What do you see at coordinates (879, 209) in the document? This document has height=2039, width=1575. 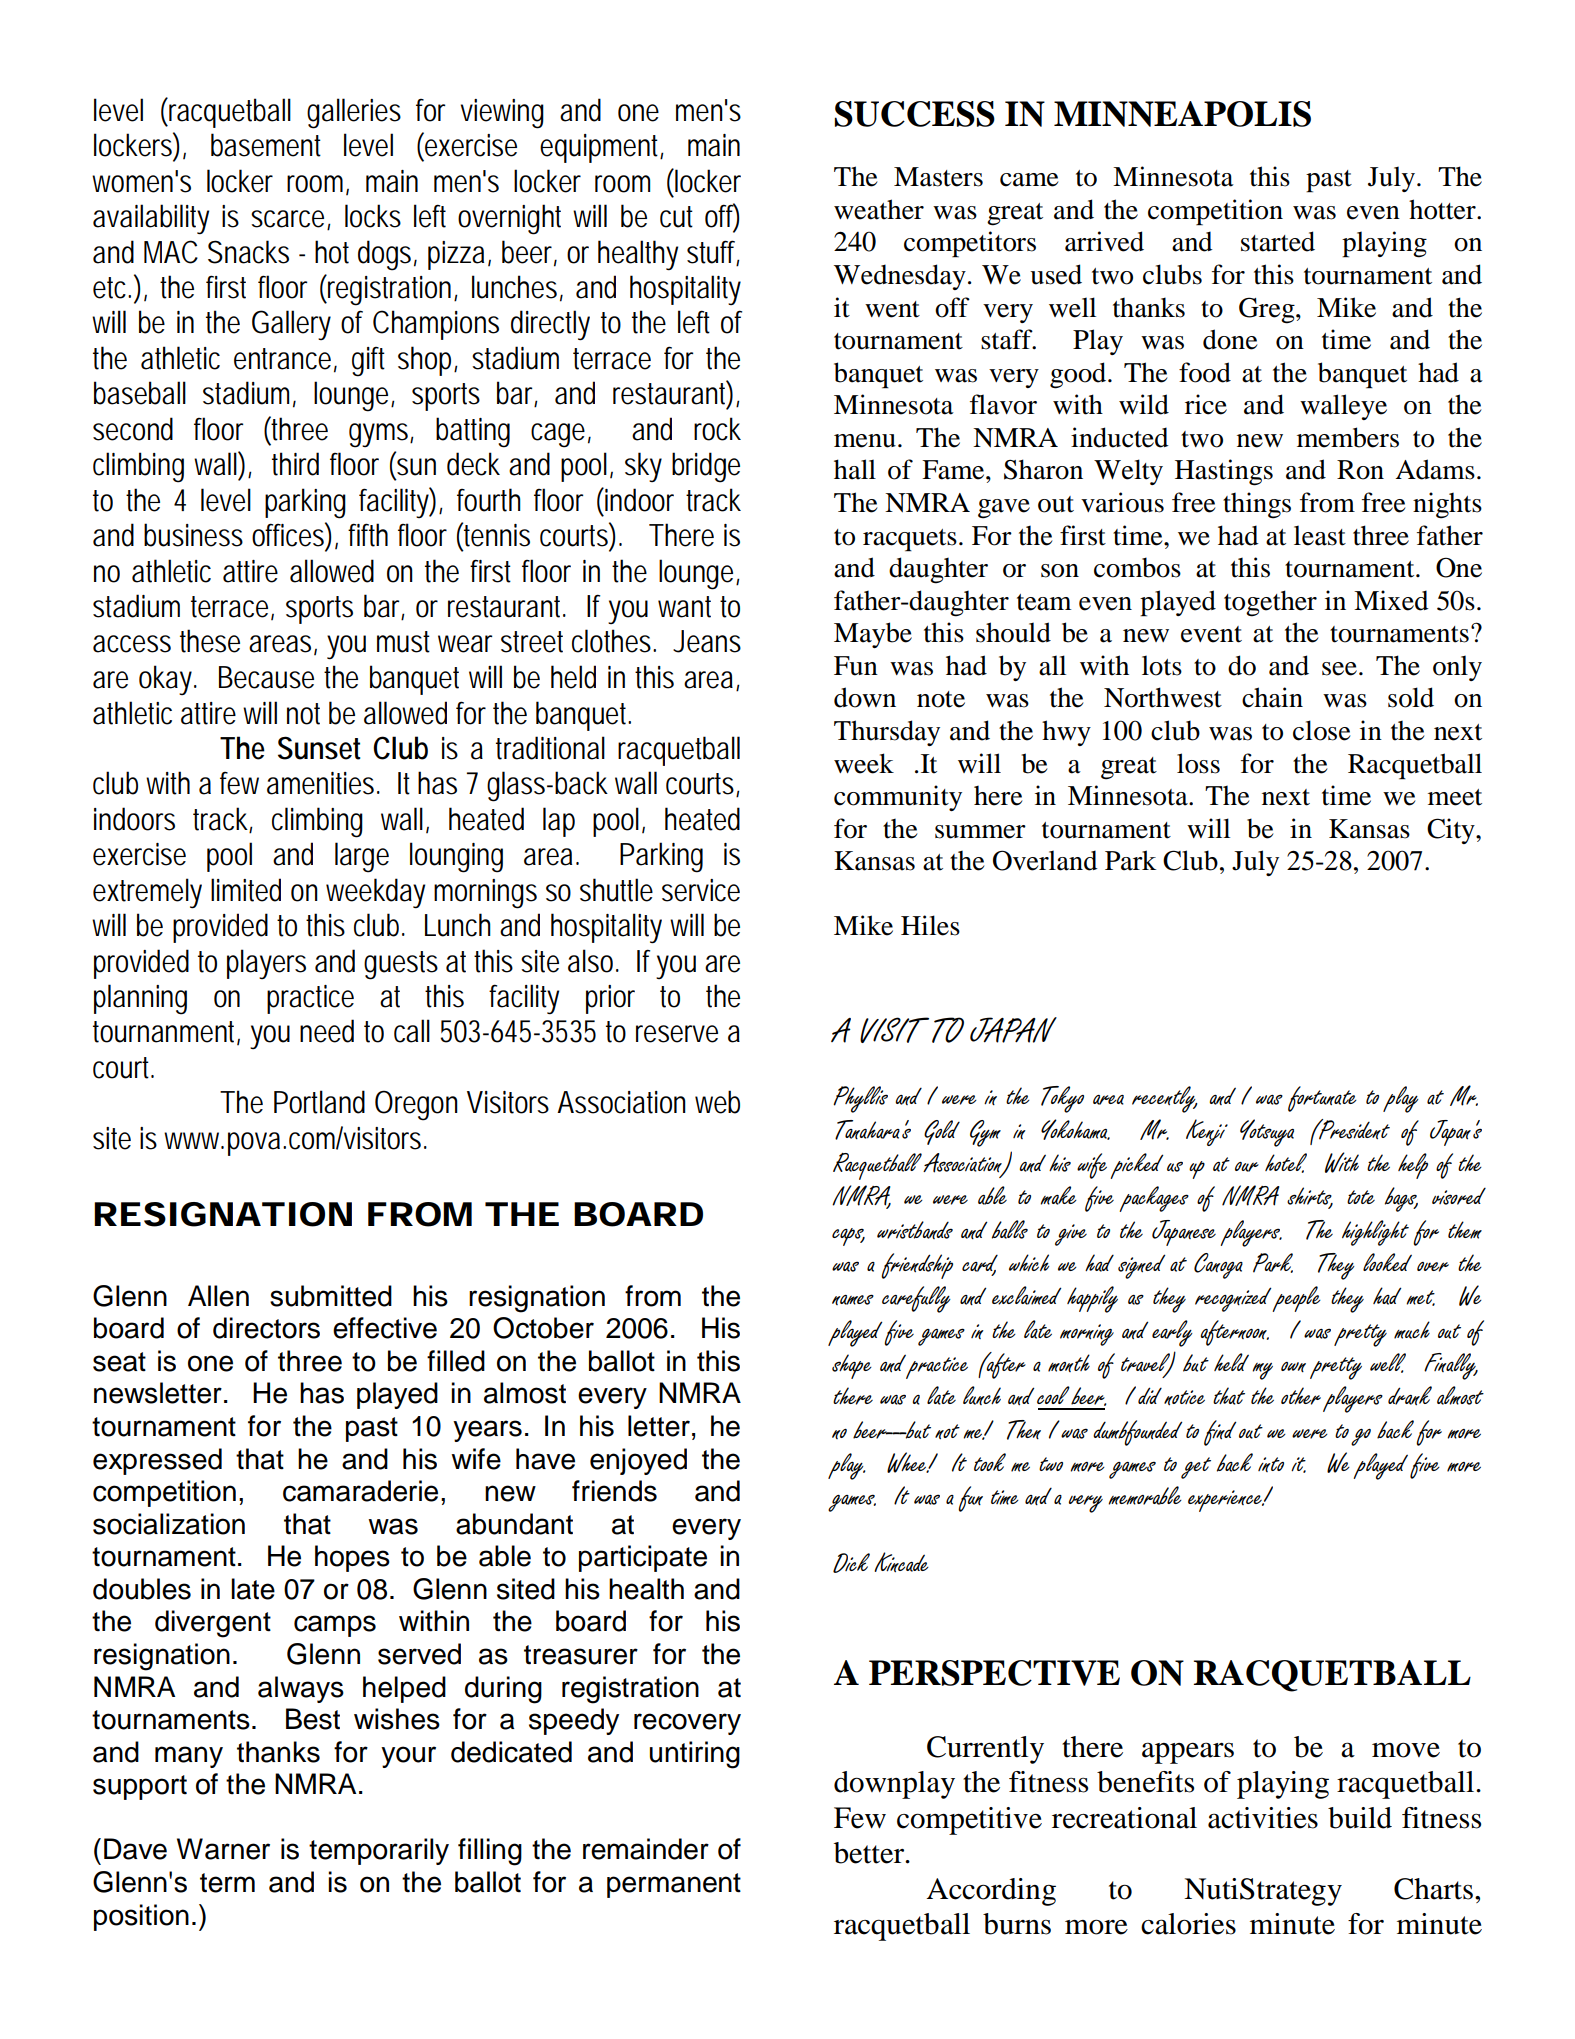 I see `weather` at bounding box center [879, 209].
